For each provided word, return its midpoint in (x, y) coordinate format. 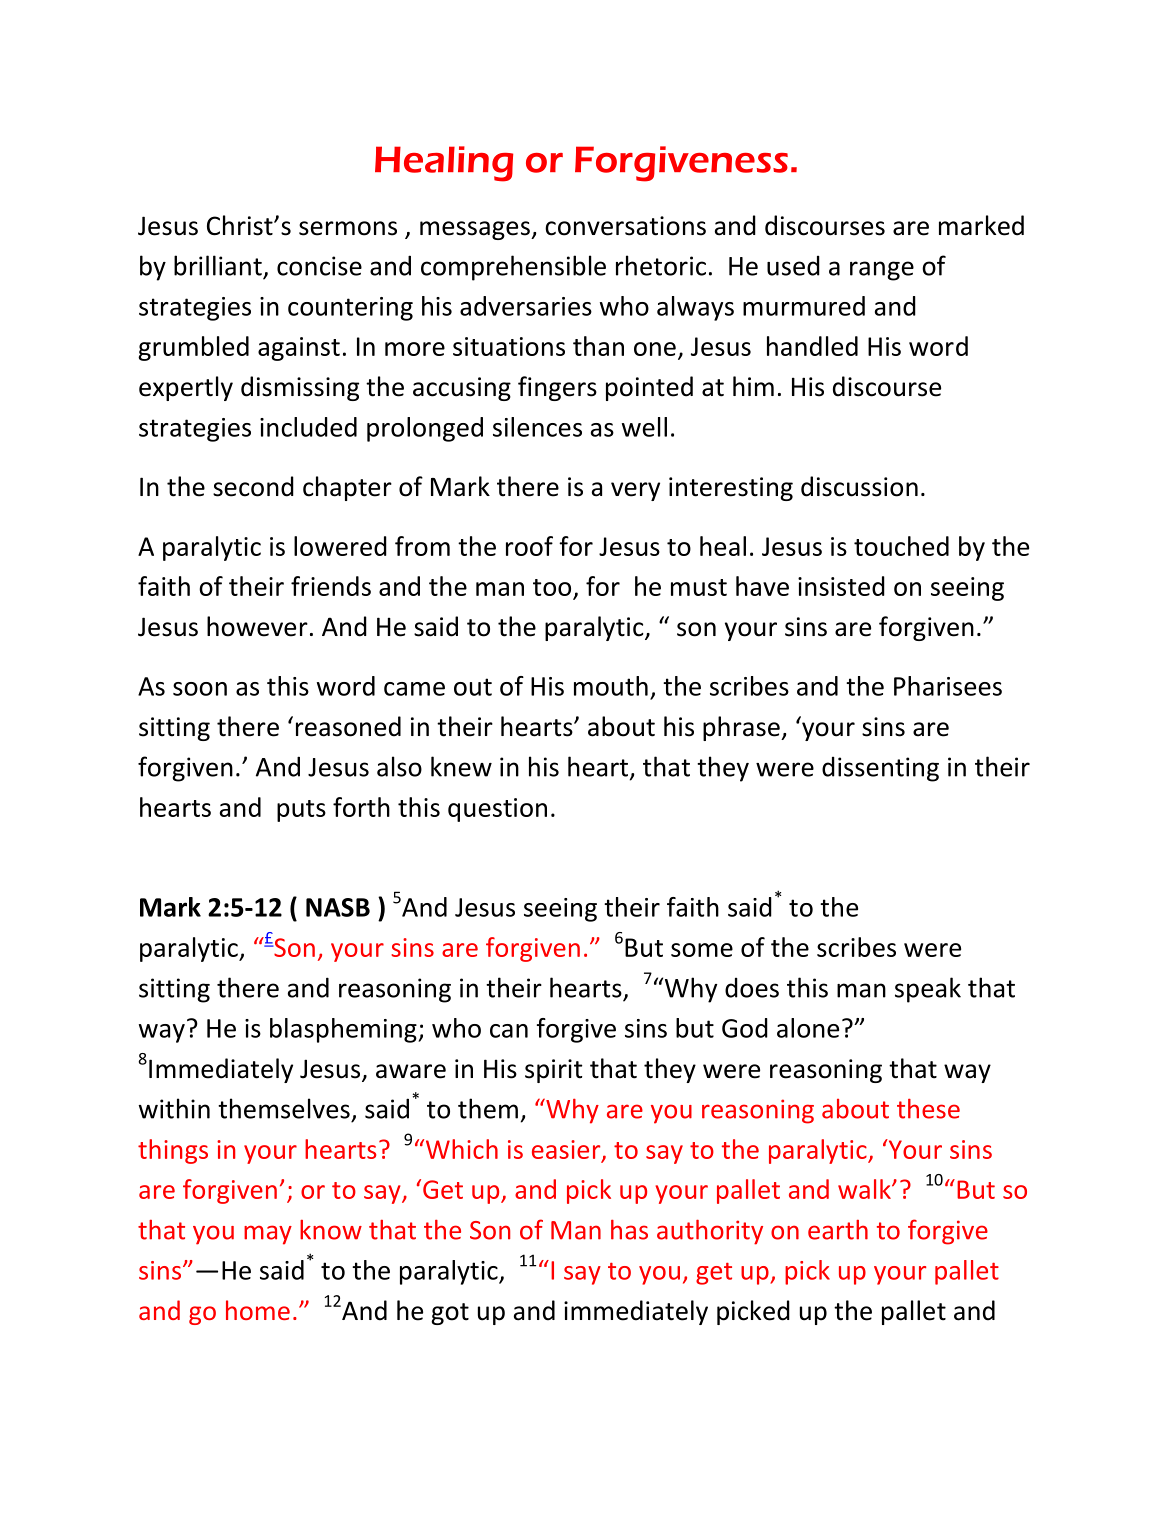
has (629, 1230)
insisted (841, 586)
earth (838, 1230)
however (257, 626)
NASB (338, 907)
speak (928, 990)
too (553, 589)
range (882, 271)
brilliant (218, 265)
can (509, 1031)
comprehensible (513, 268)
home (258, 1310)
